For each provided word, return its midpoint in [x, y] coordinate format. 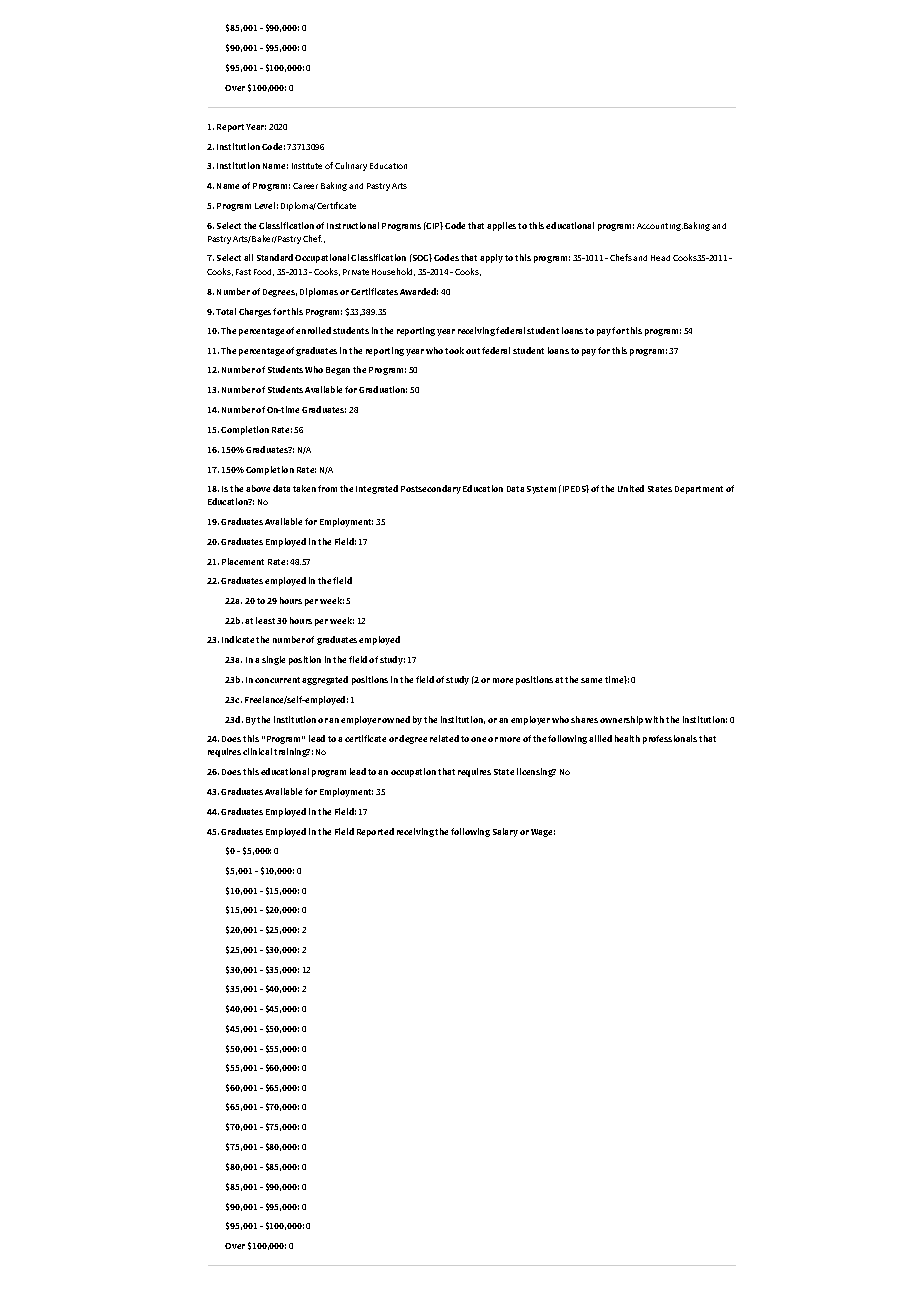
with [654, 719]
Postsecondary [431, 489]
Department [699, 490]
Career [305, 186]
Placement [243, 561]
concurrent [279, 680]
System [541, 490]
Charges [256, 312]
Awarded [419, 291]
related [444, 738]
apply [491, 258]
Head [660, 258]
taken [304, 488]
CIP [434, 226]
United [631, 488]
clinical [257, 751]
